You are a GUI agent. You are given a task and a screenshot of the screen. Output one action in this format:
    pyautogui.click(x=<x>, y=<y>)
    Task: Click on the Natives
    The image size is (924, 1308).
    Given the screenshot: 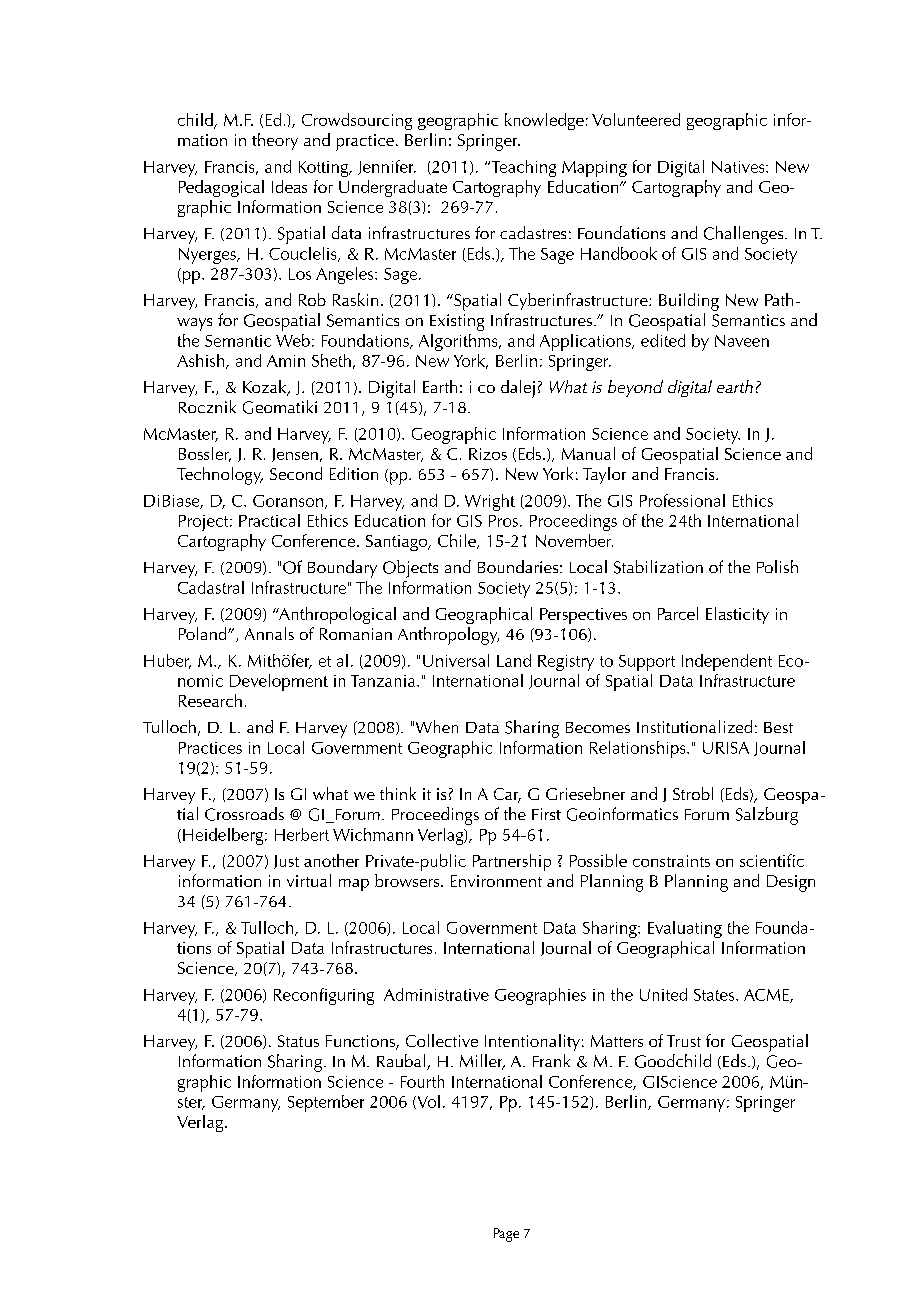 What is the action you would take?
    pyautogui.click(x=739, y=167)
